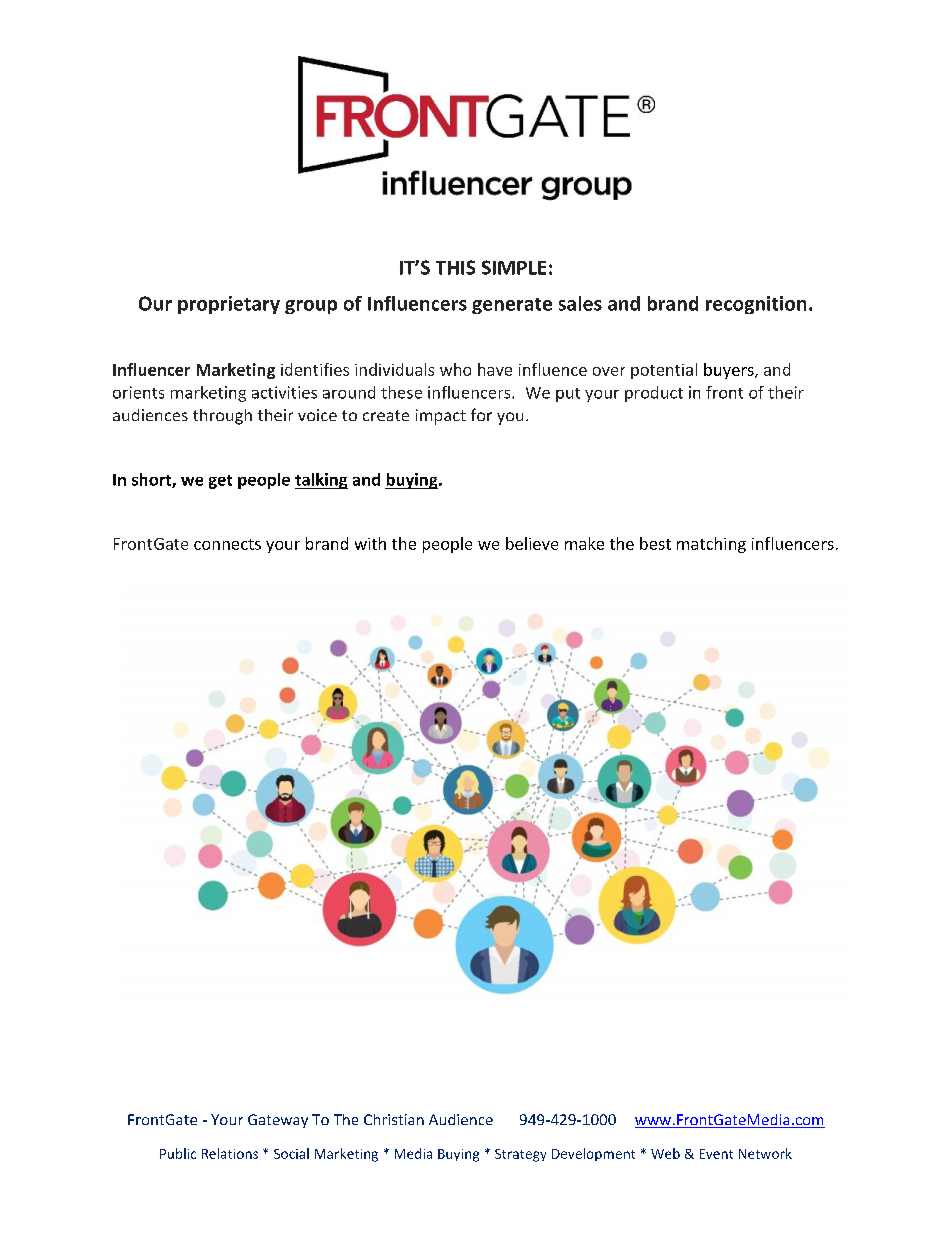 This screenshot has height=1233, width=952. What do you see at coordinates (455, 267) in the screenshot?
I see `THIS` at bounding box center [455, 267].
